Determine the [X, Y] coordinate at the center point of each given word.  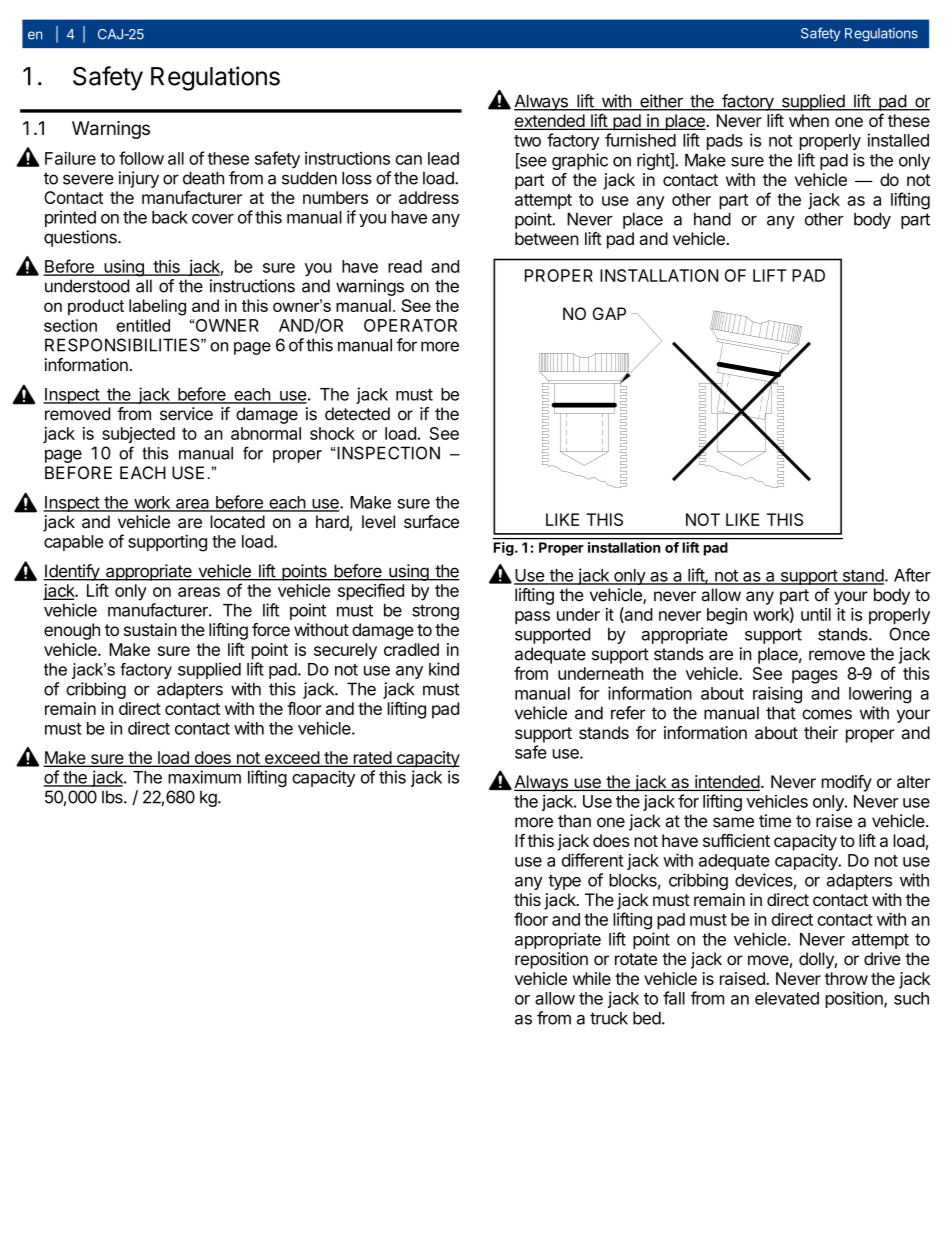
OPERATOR [410, 325]
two [527, 141]
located [237, 522]
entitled [143, 325]
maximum [204, 777]
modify [847, 783]
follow [141, 158]
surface [431, 522]
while [592, 978]
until [816, 614]
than [574, 821]
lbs [113, 797]
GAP [609, 313]
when [809, 120]
